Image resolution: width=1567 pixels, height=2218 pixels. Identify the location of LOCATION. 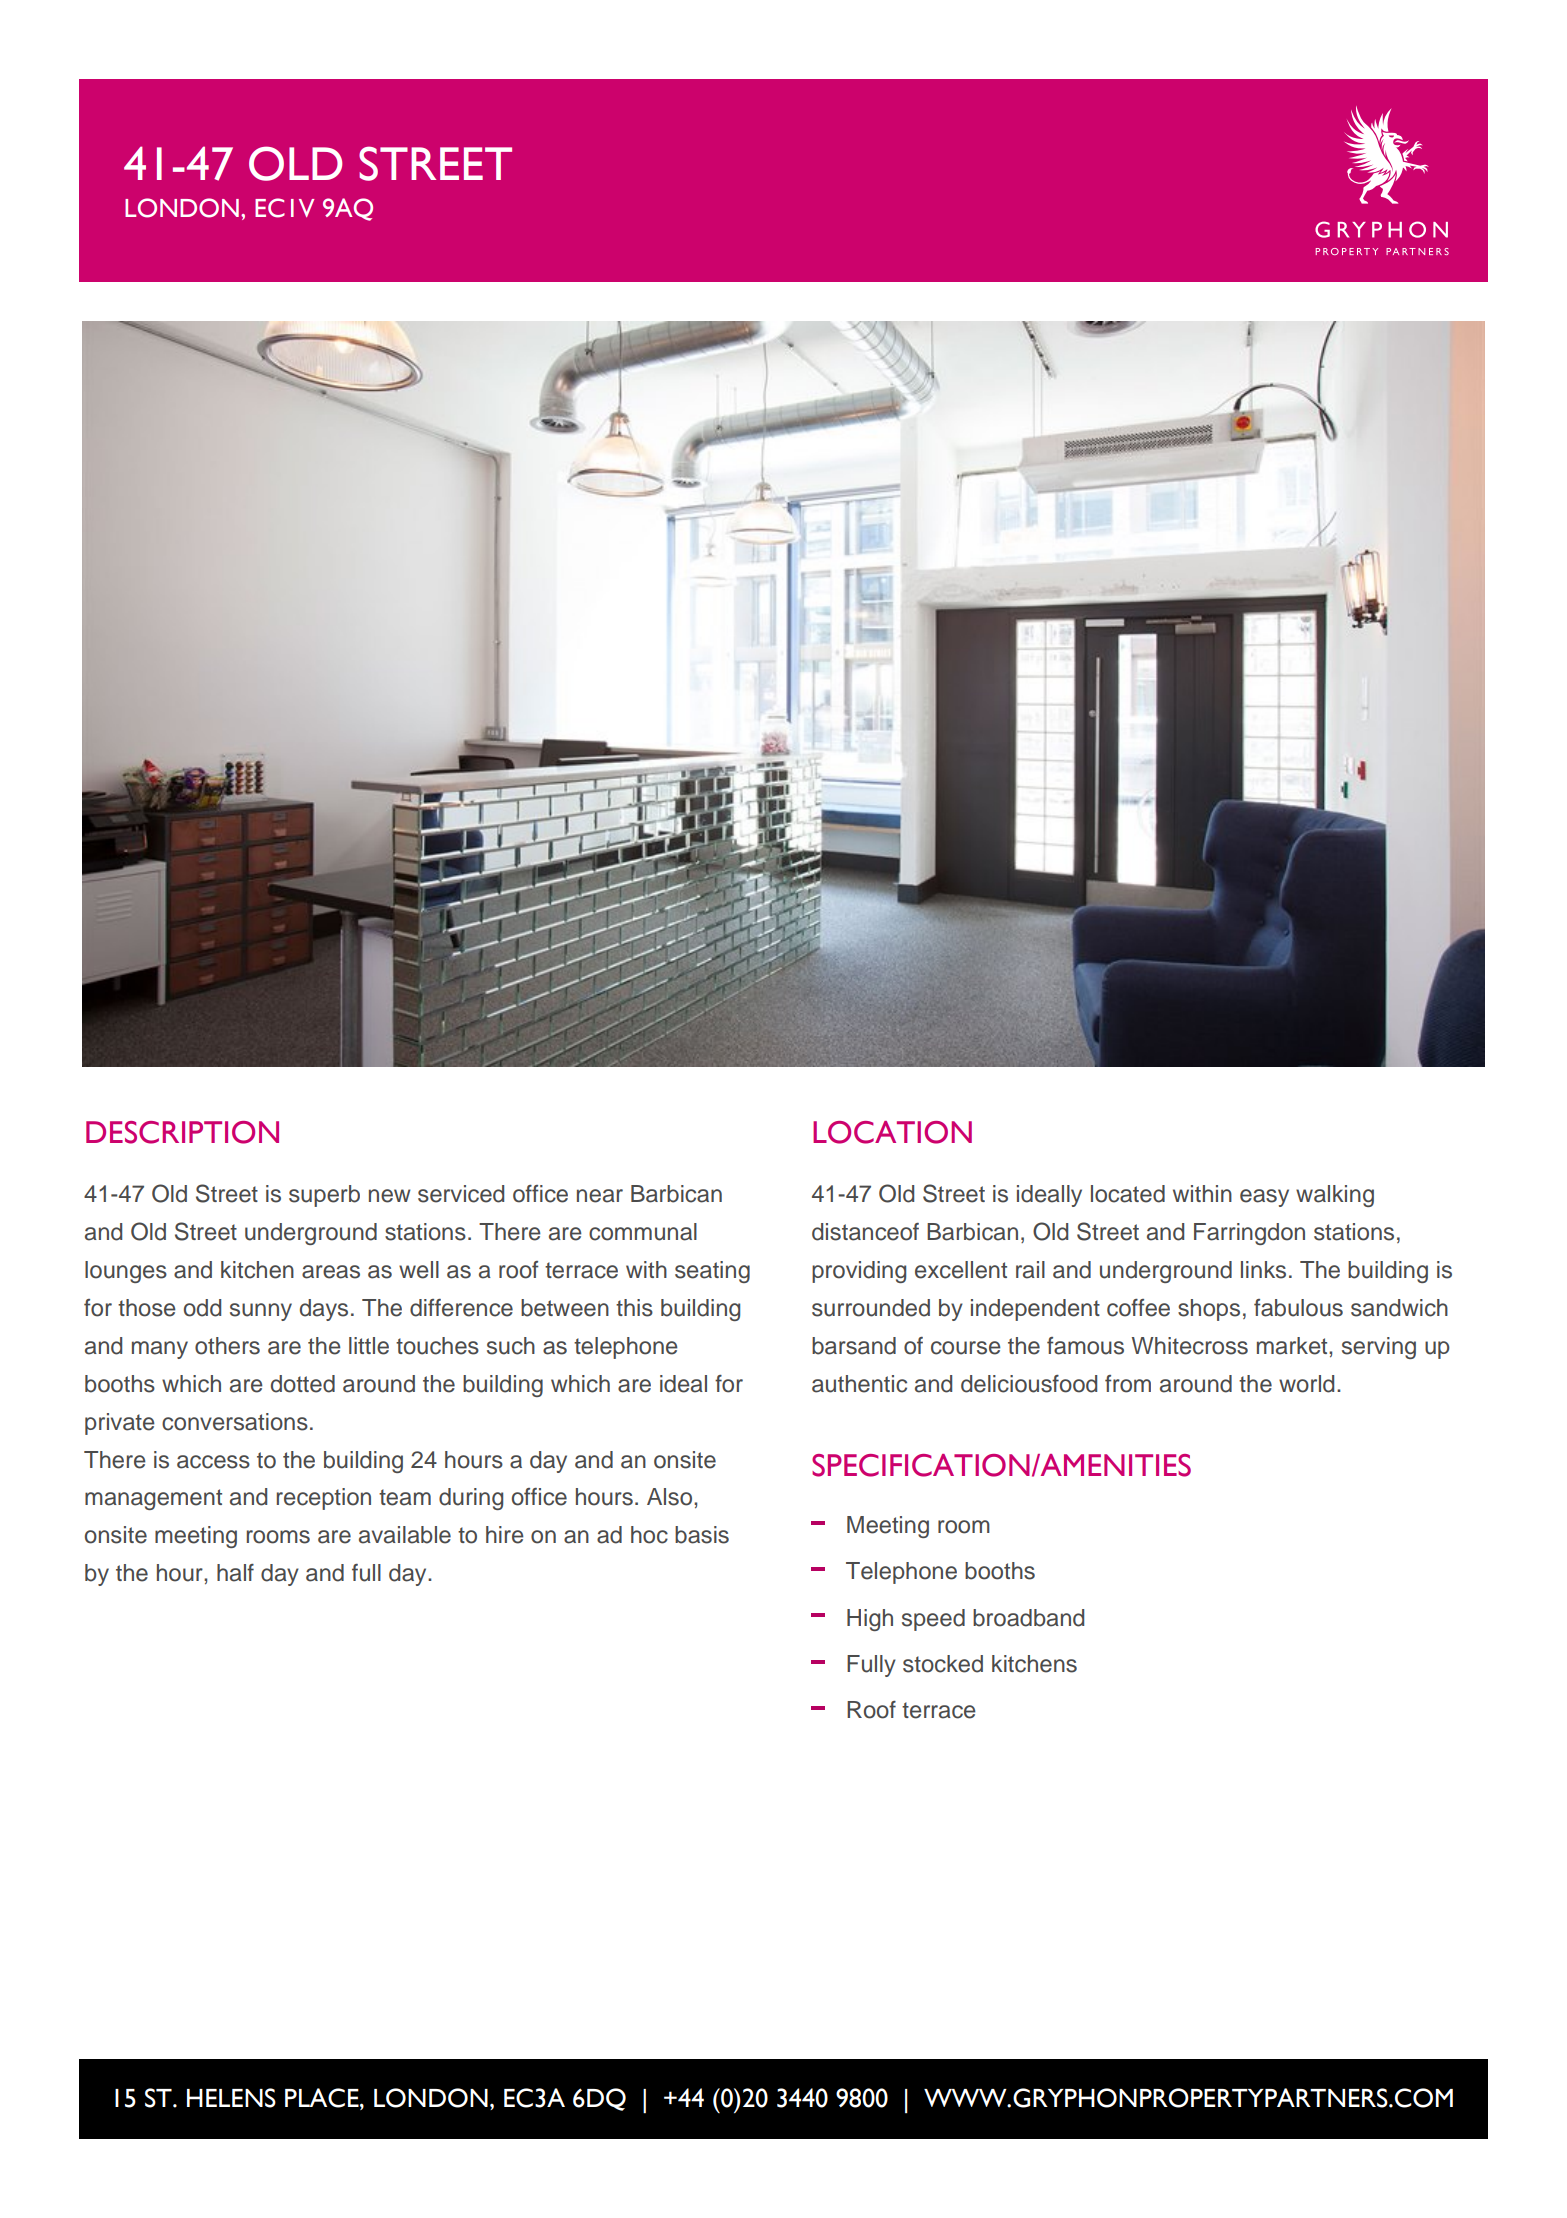
(892, 1132).
